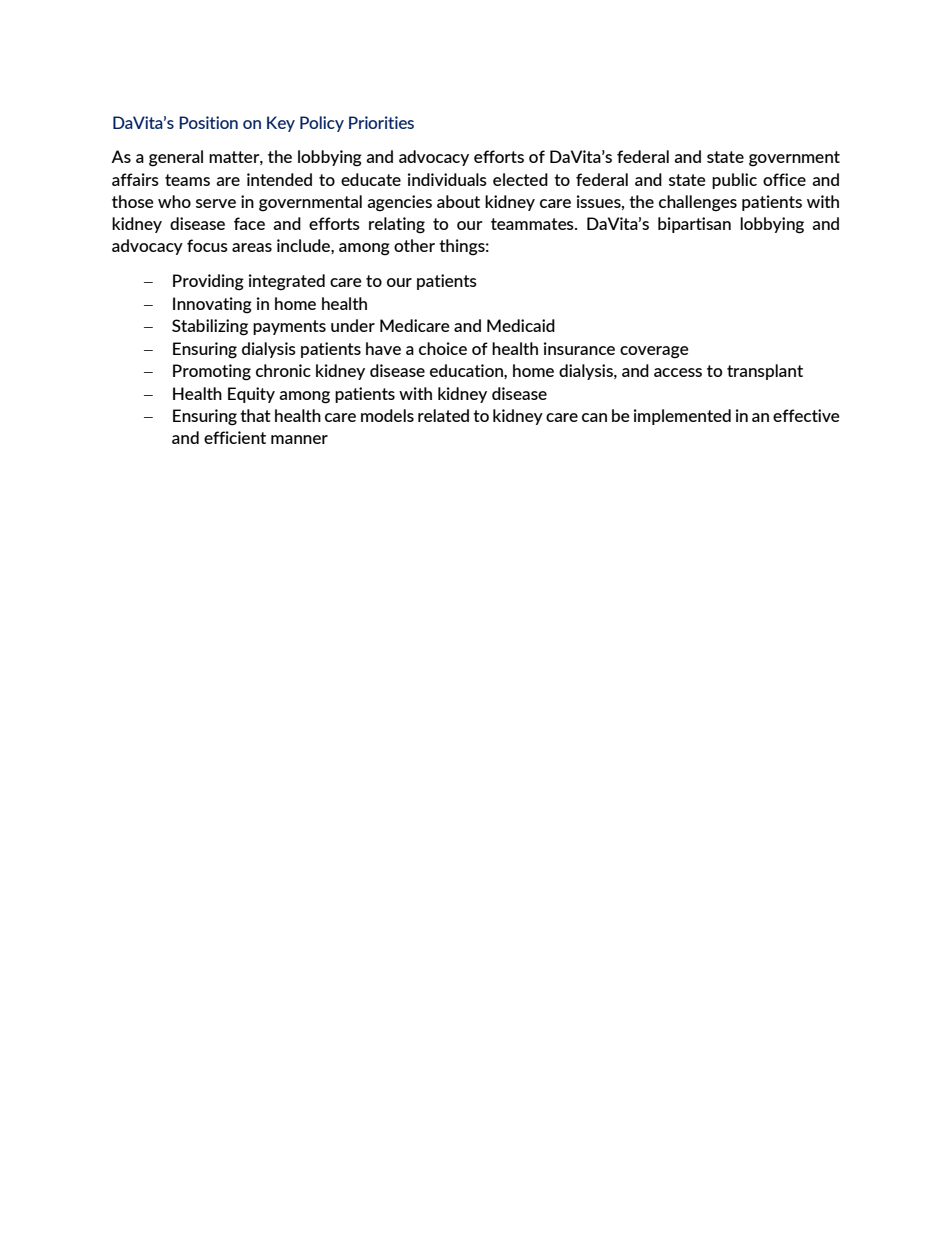 This screenshot has width=952, height=1233. What do you see at coordinates (654, 352) in the screenshot?
I see `coverage` at bounding box center [654, 352].
